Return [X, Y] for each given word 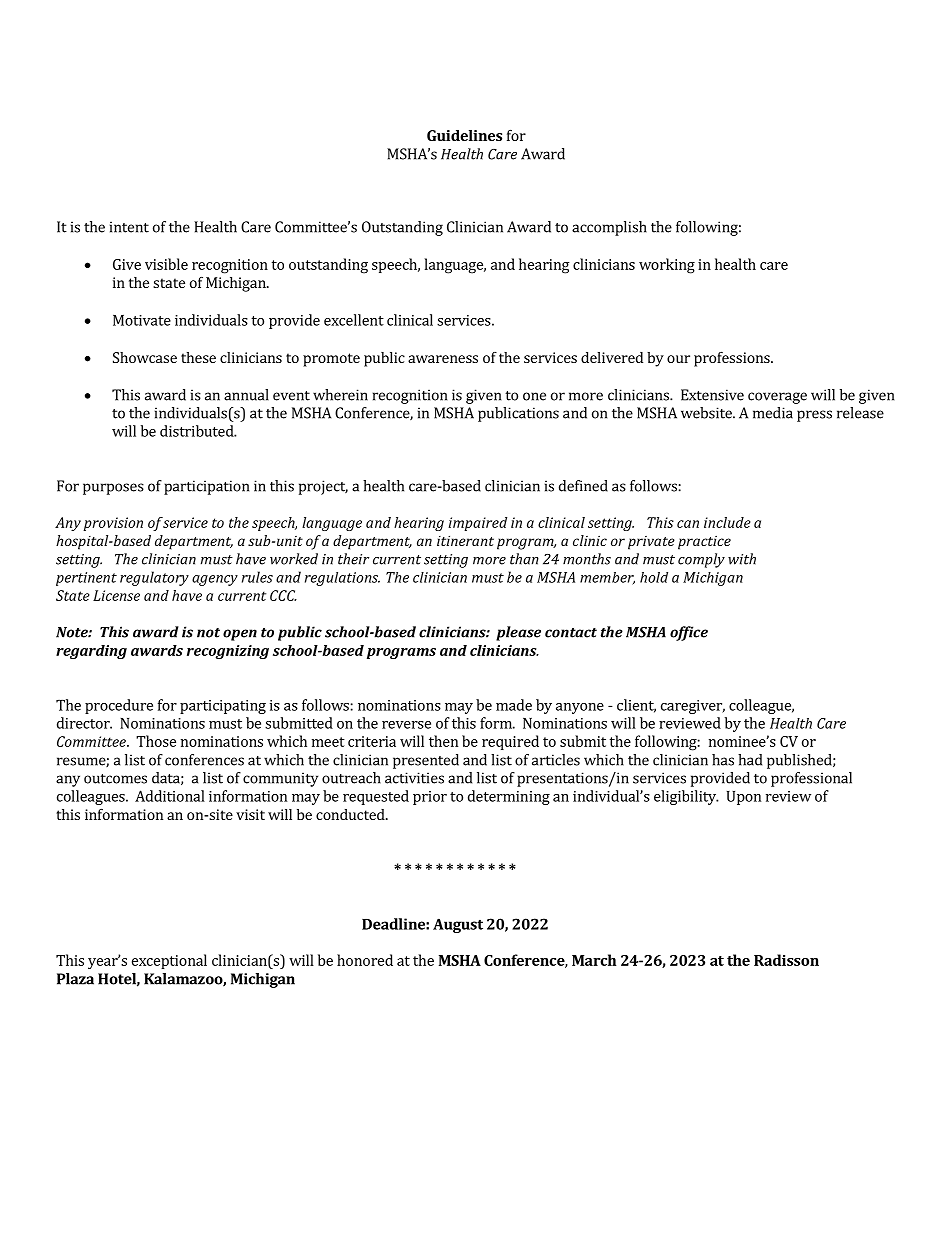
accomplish [609, 228]
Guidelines [464, 135]
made [514, 705]
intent [129, 227]
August [458, 925]
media [773, 413]
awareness [443, 359]
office [689, 633]
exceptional [169, 961]
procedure [119, 706]
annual [246, 395]
